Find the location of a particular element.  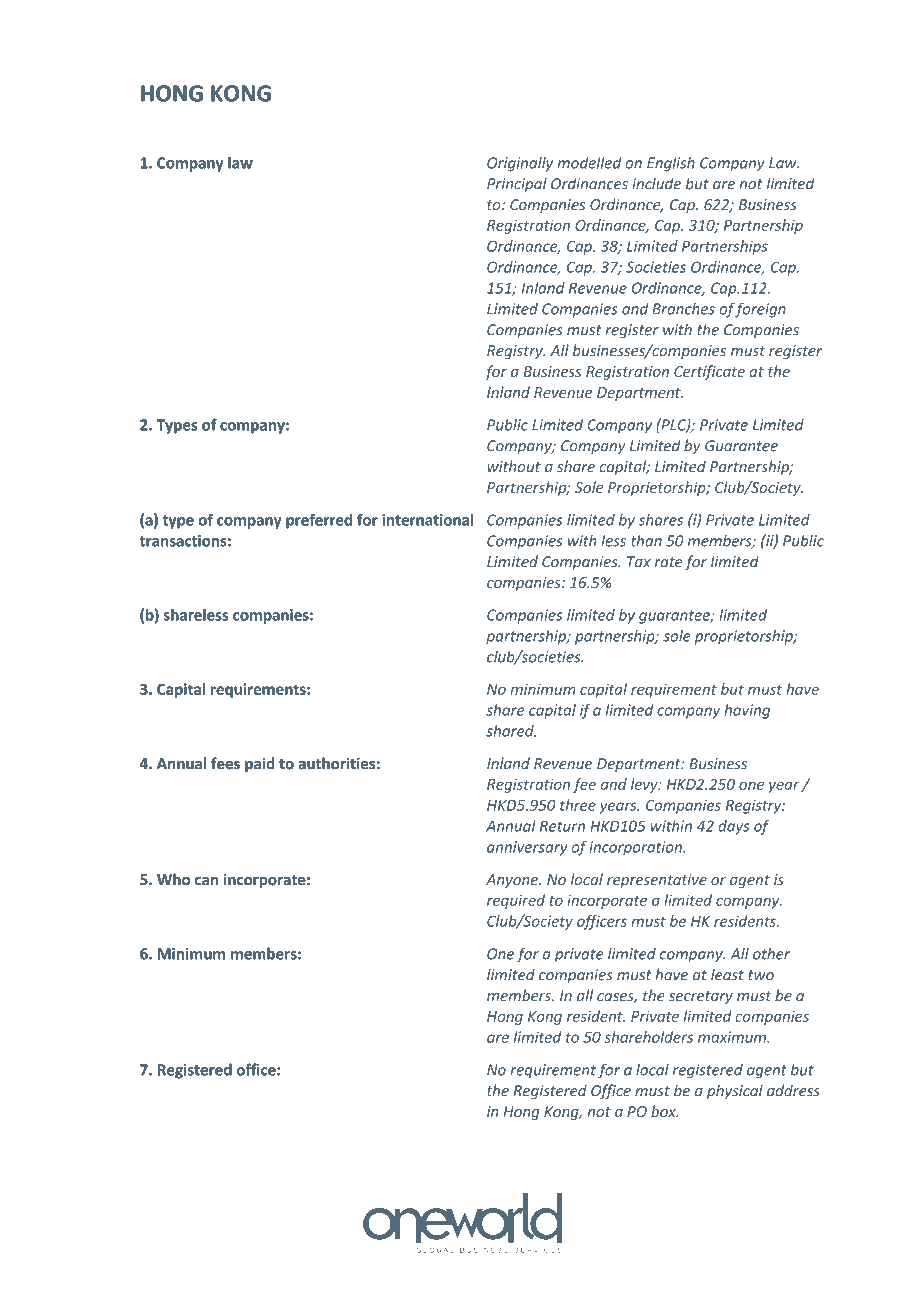

physical is located at coordinates (735, 1091).
